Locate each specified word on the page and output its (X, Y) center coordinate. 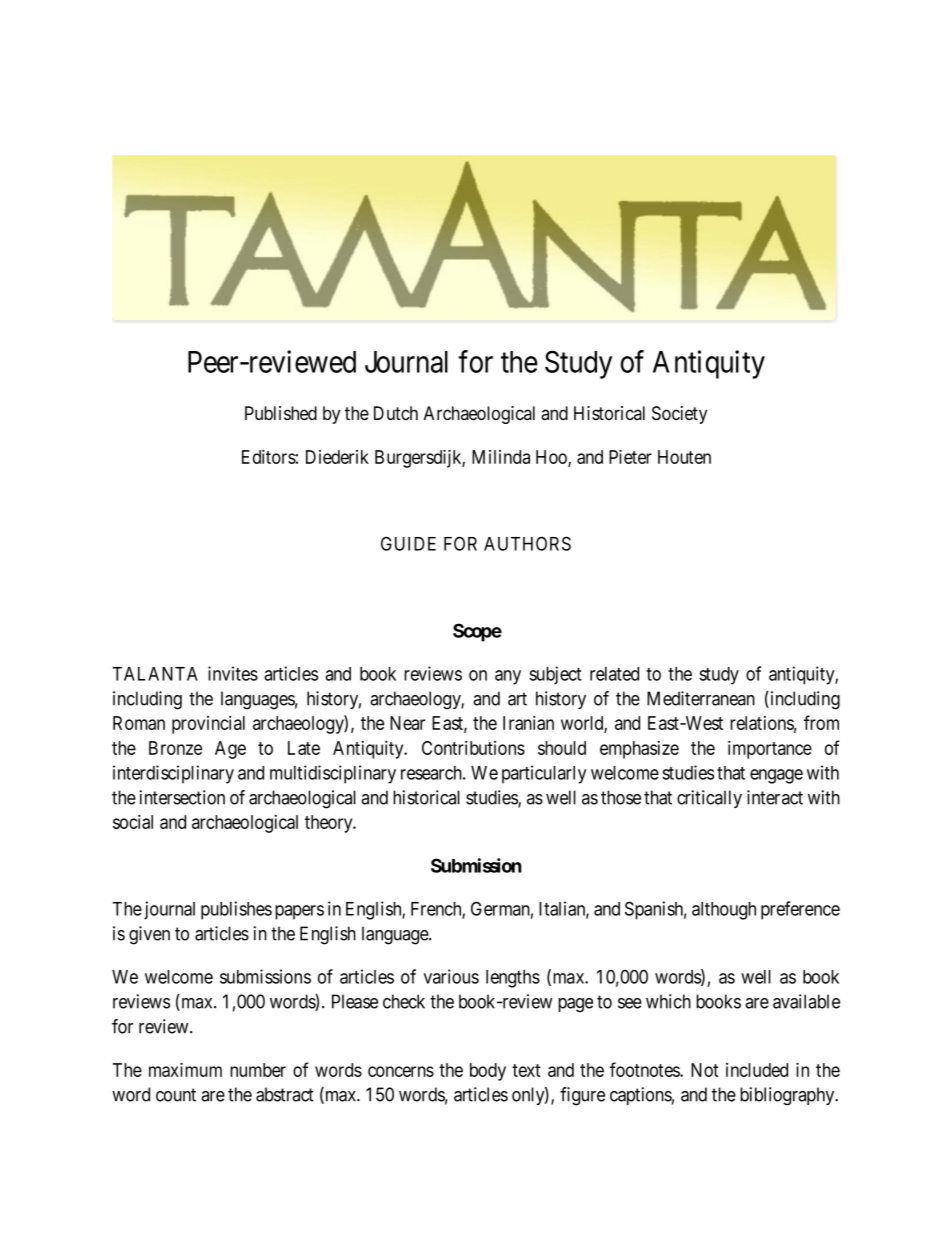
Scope (477, 632)
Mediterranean (701, 698)
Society (679, 415)
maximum (185, 1069)
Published (281, 413)
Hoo (552, 458)
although (724, 911)
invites (233, 673)
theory (330, 824)
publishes (236, 910)
